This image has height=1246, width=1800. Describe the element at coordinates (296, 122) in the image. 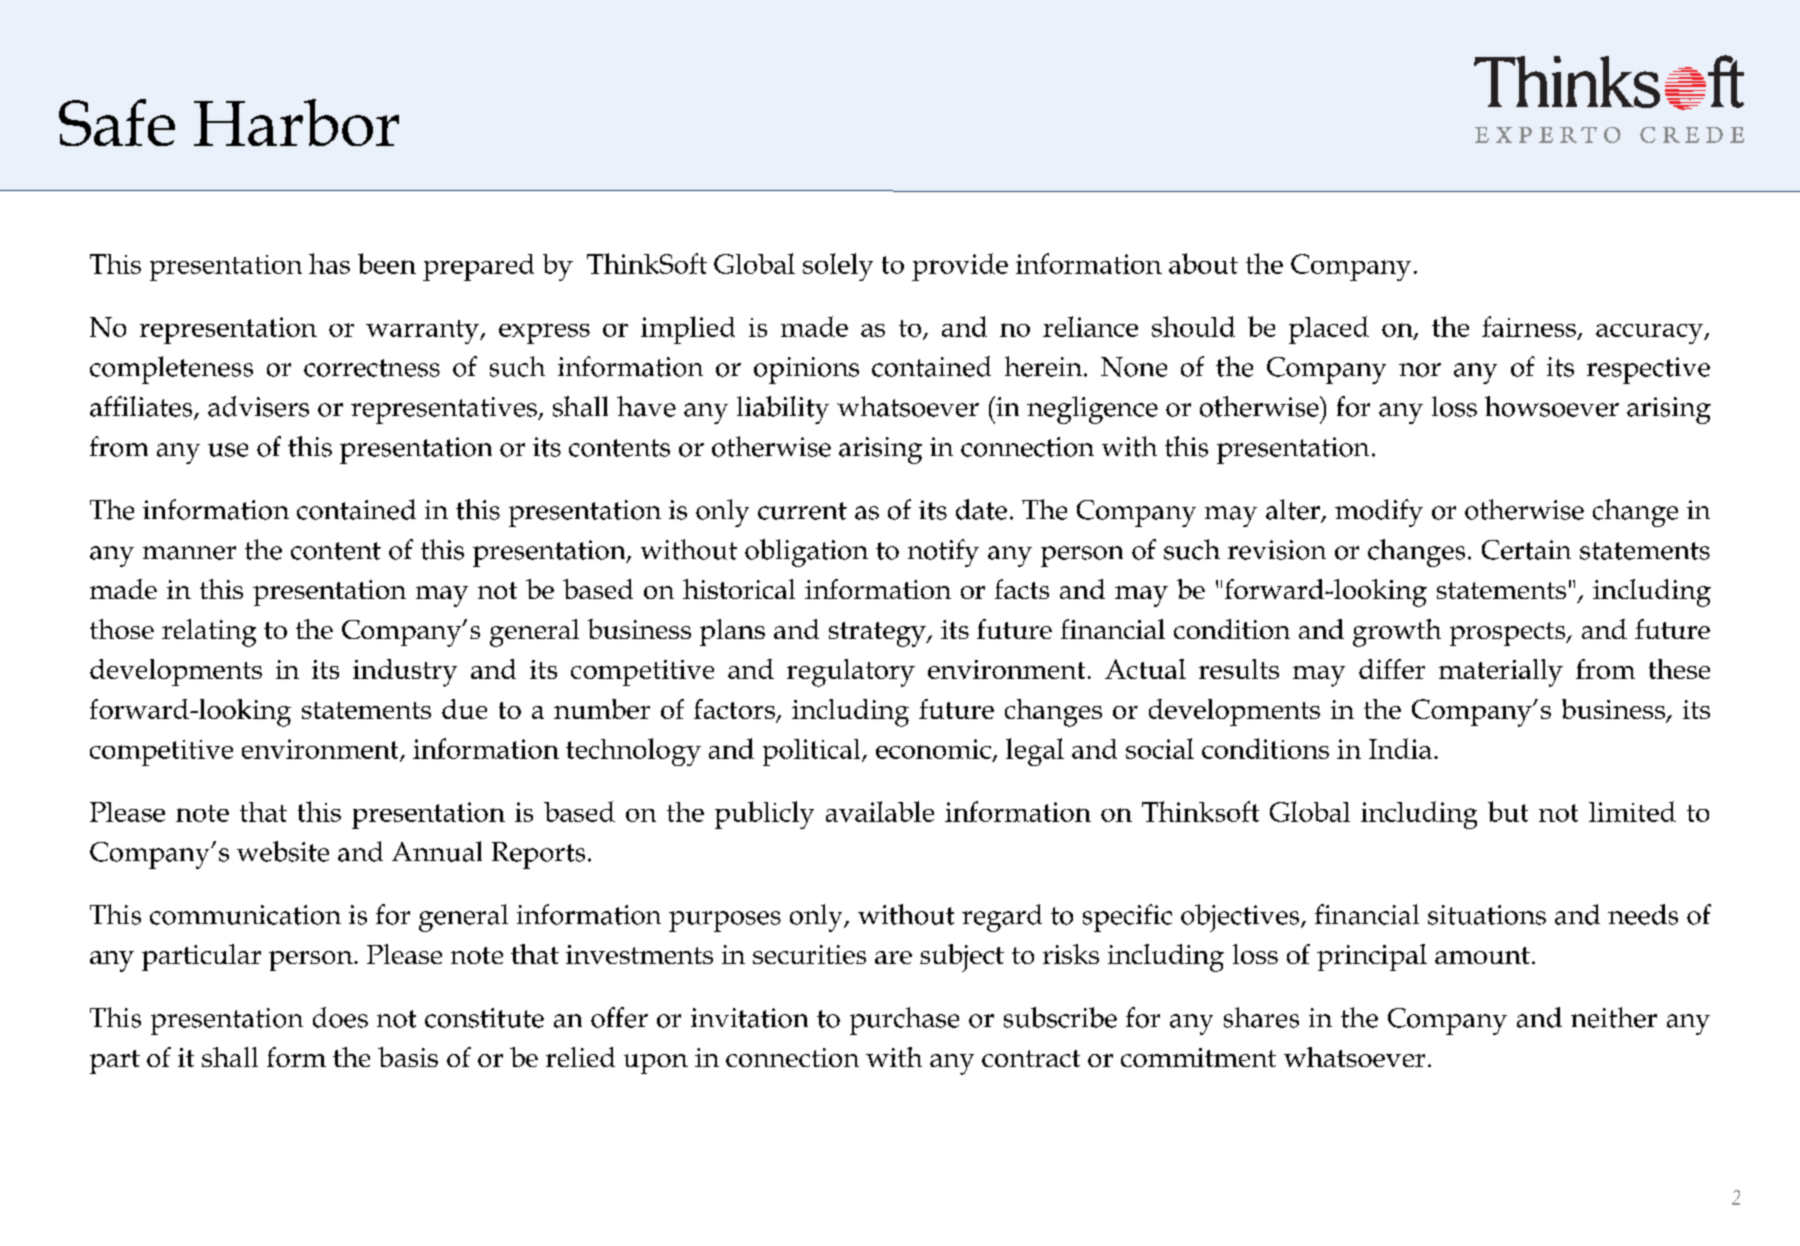

I see `Harbor` at that location.
